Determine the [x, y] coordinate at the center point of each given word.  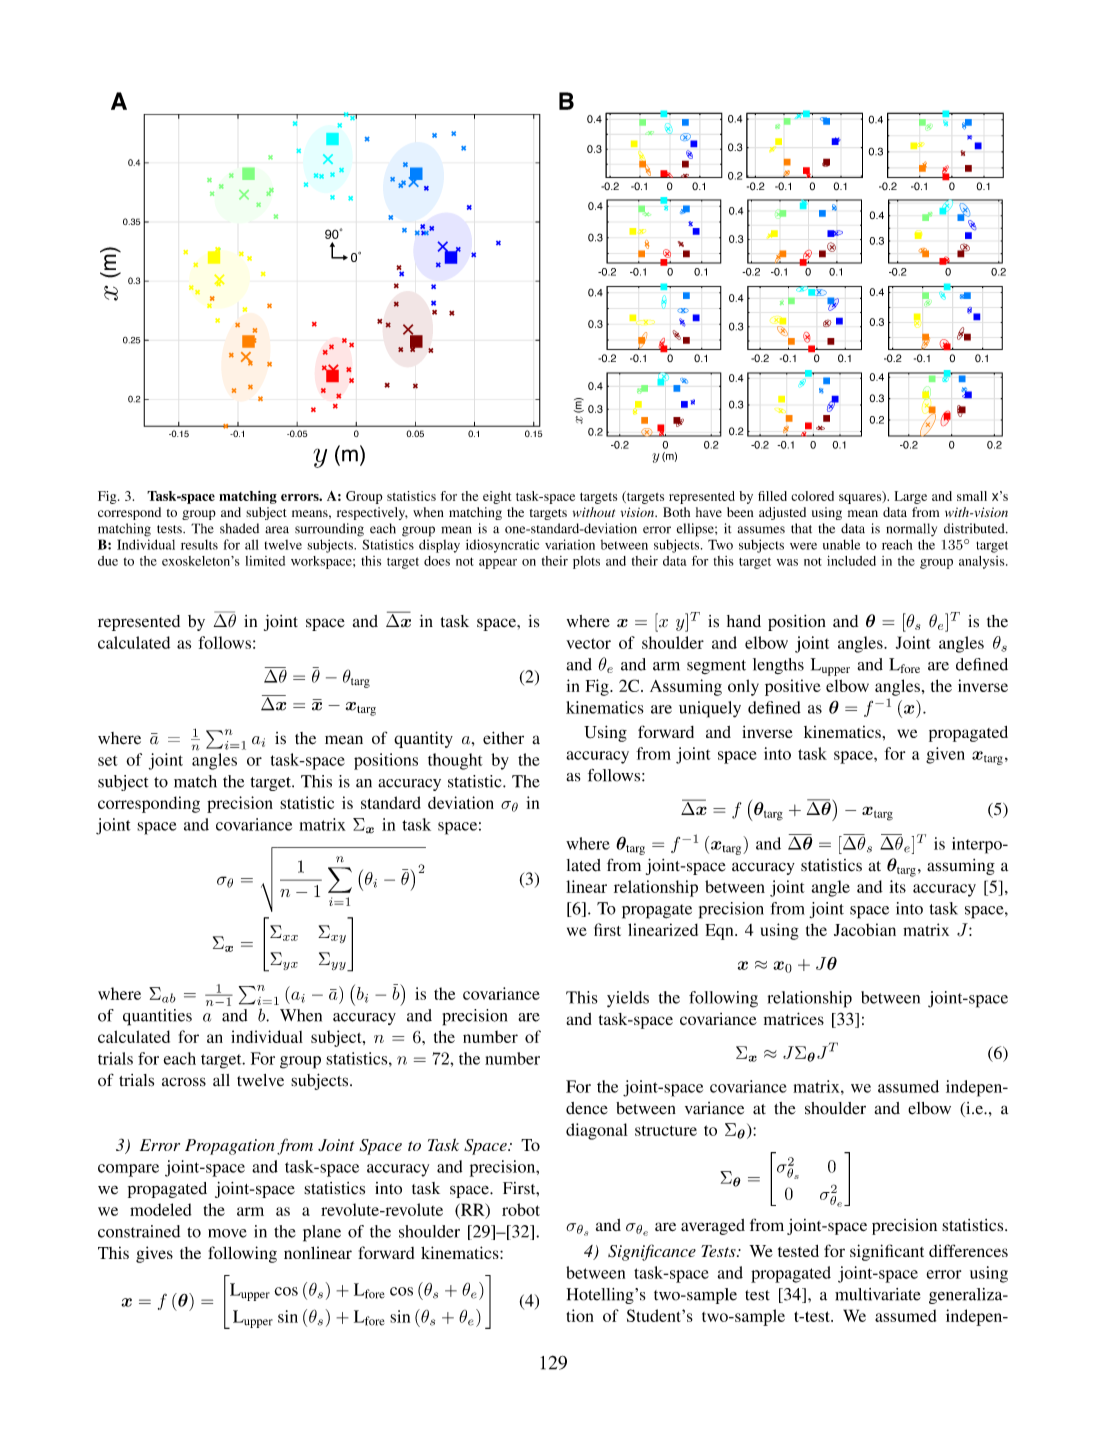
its [897, 886]
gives [154, 1254]
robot [521, 1209]
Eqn [720, 932]
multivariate [878, 1294]
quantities [157, 1017]
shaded [239, 528]
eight [497, 497]
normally [911, 530]
